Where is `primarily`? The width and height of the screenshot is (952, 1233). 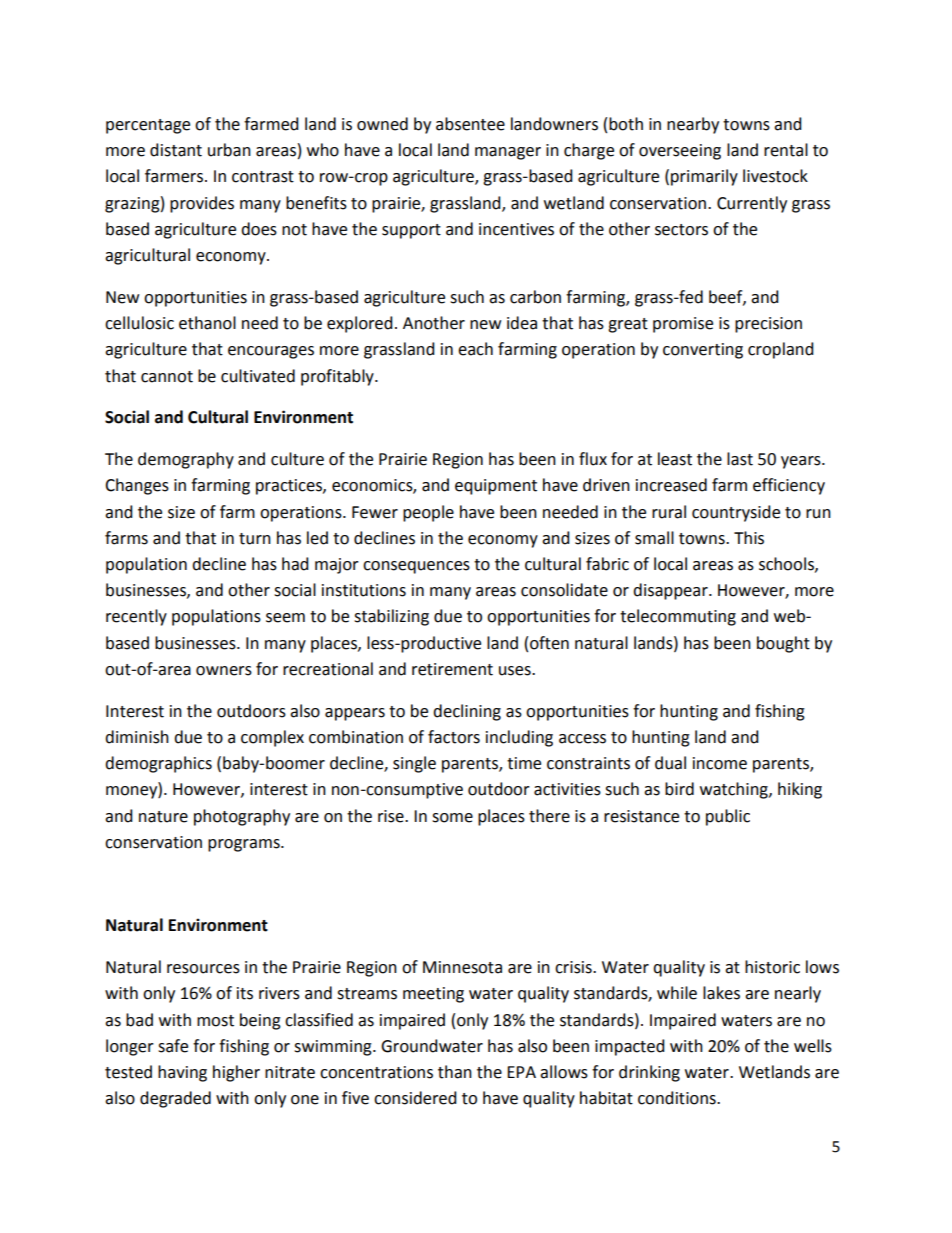 primarily is located at coordinates (704, 177).
